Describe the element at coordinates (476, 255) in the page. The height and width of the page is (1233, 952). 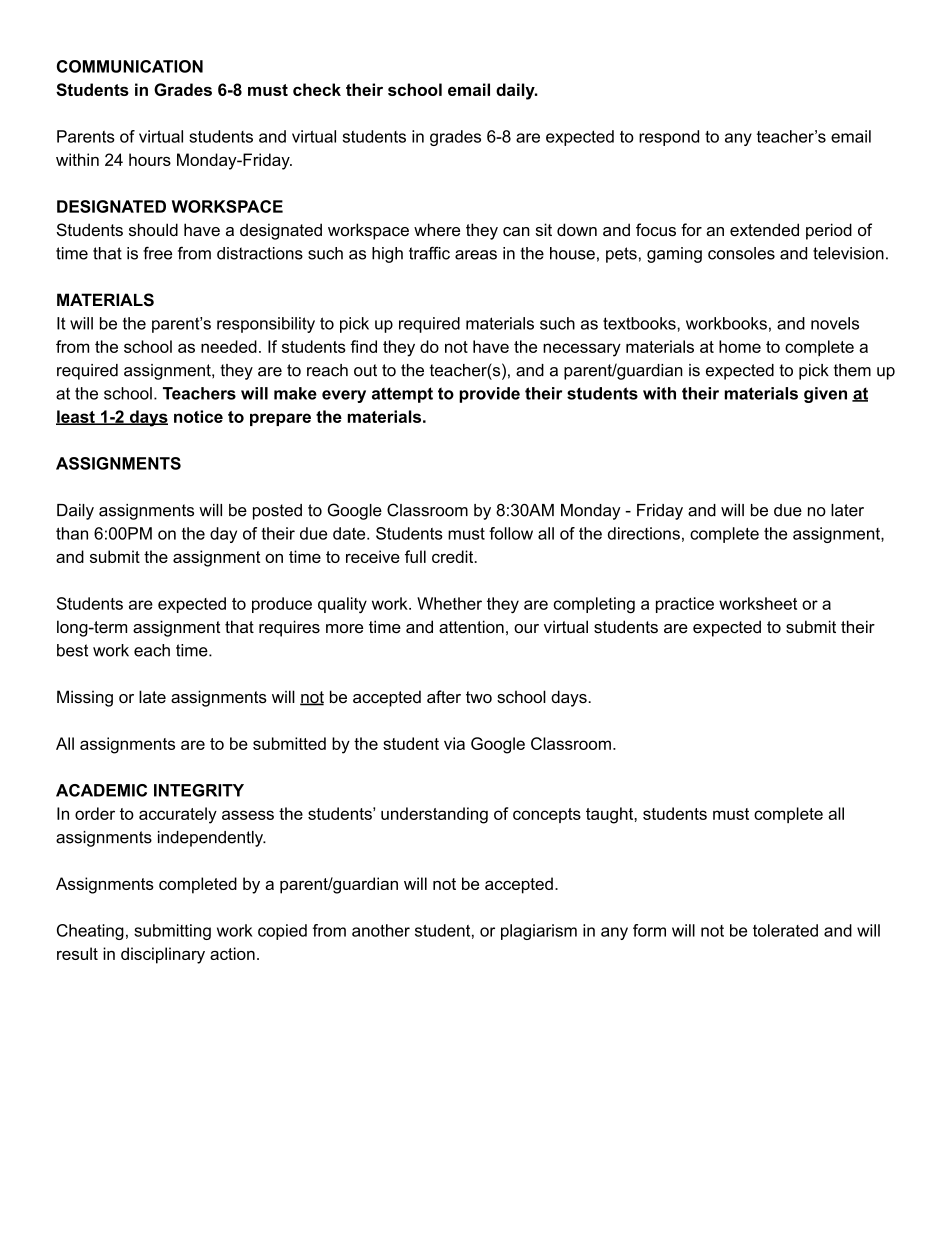
I see `areas` at that location.
